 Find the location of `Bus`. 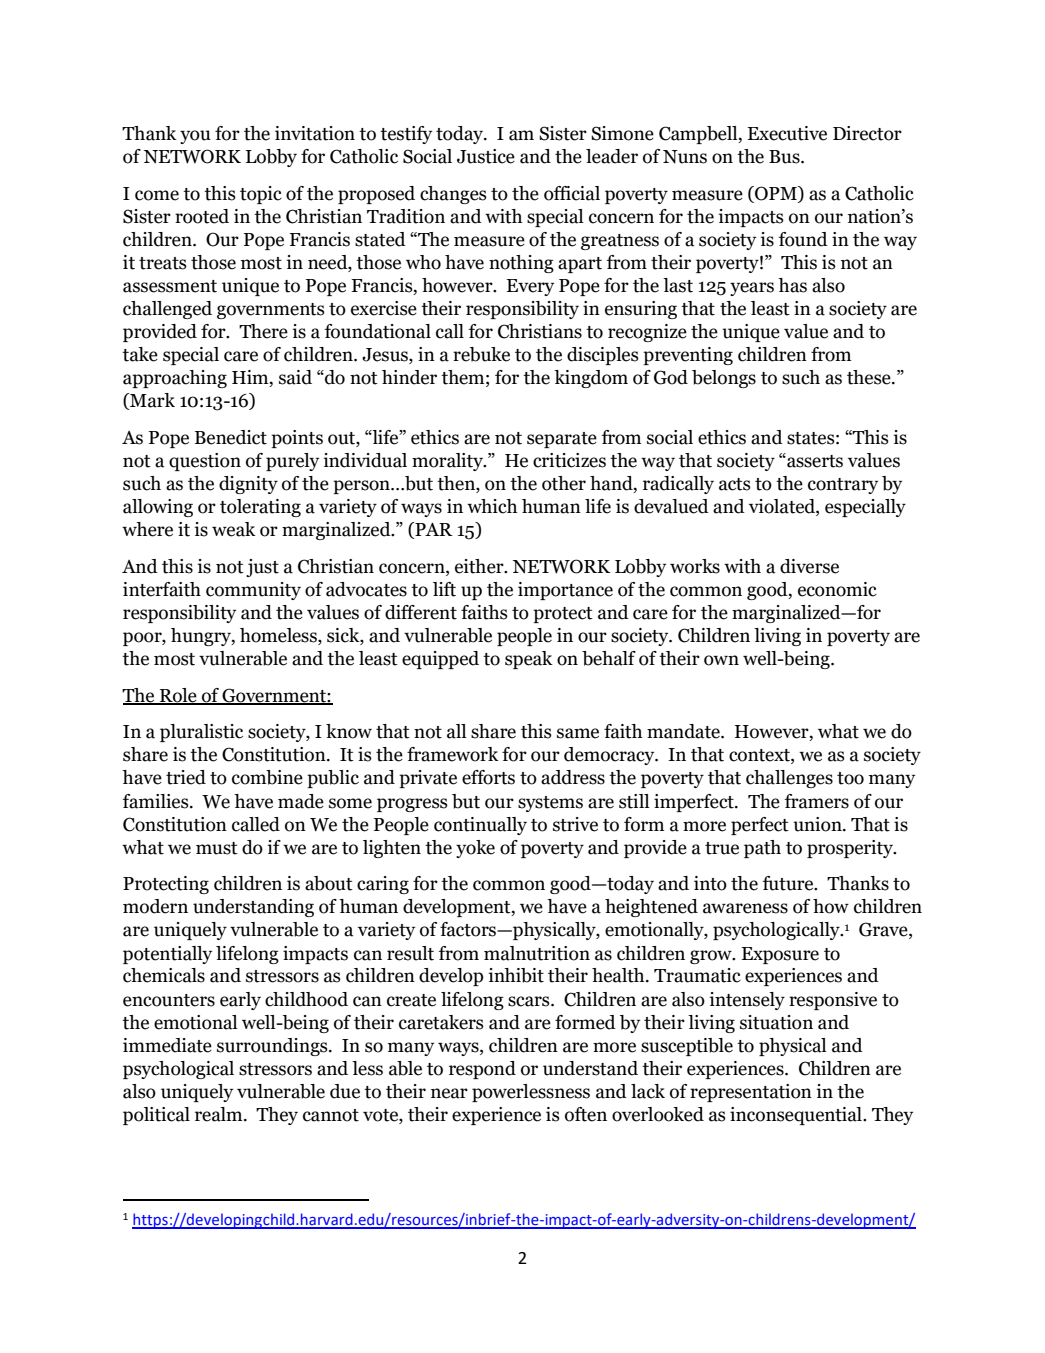

Bus is located at coordinates (785, 157).
